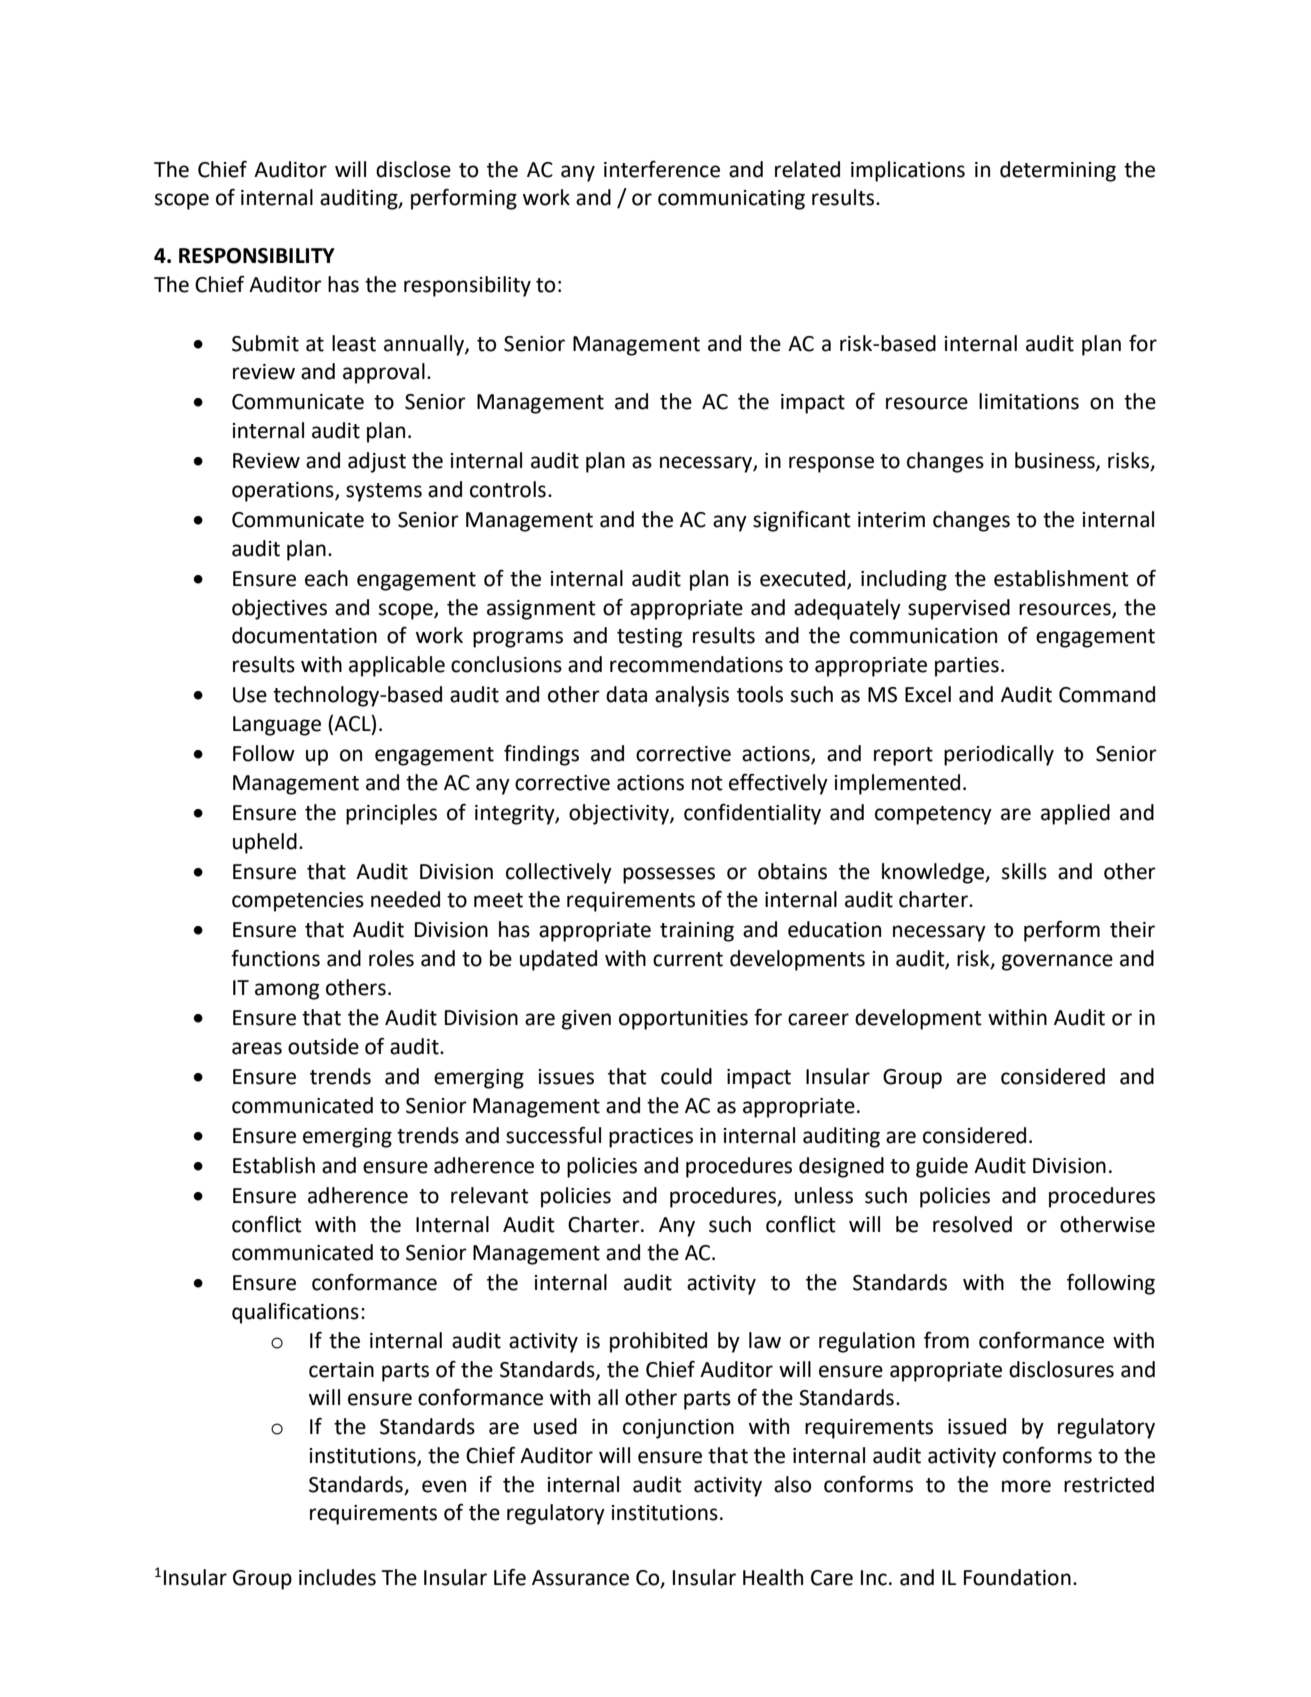 This screenshot has width=1311, height=1697. What do you see at coordinates (1058, 171) in the screenshot?
I see `determining` at bounding box center [1058, 171].
